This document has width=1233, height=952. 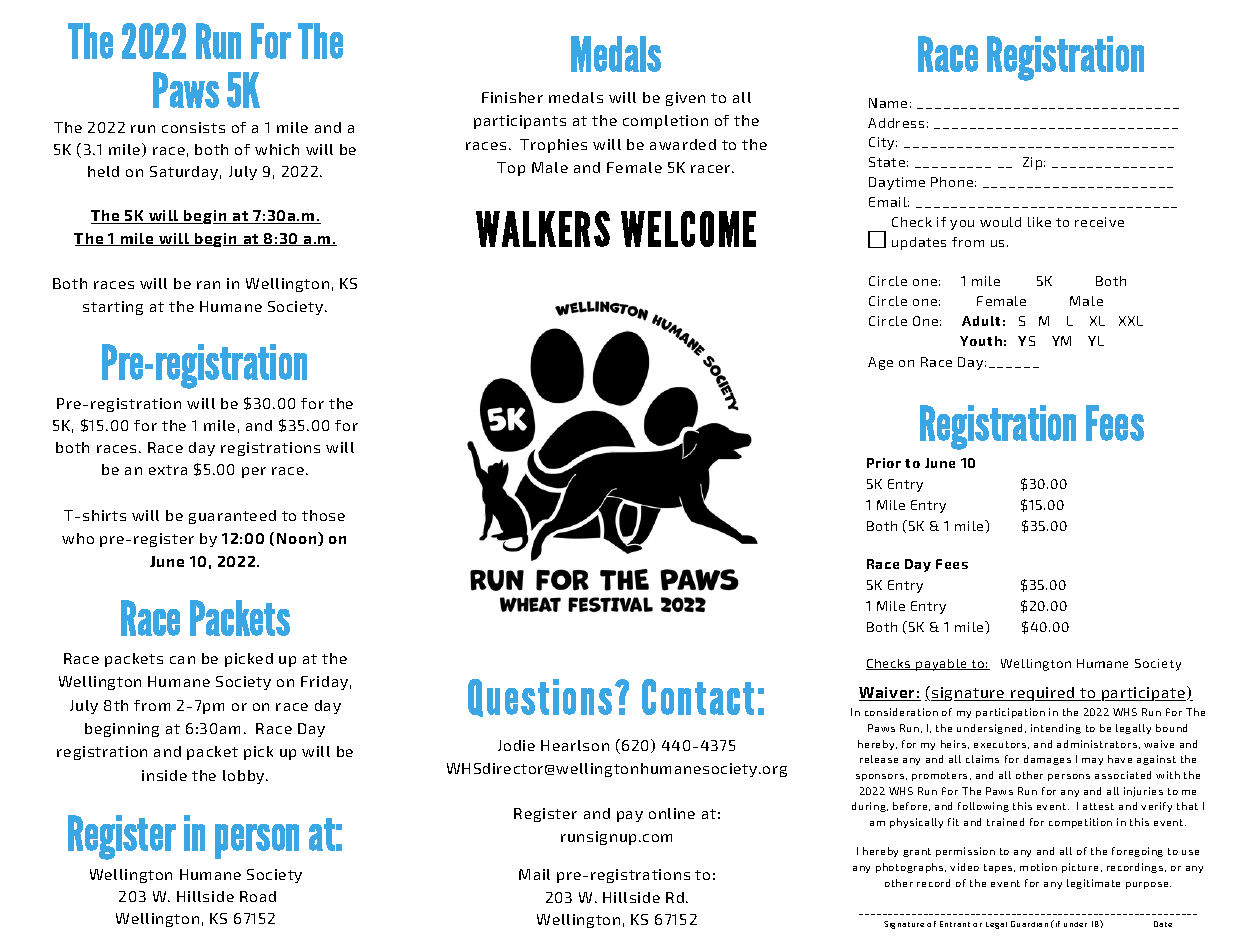 What do you see at coordinates (665, 122) in the document?
I see `completion` at bounding box center [665, 122].
